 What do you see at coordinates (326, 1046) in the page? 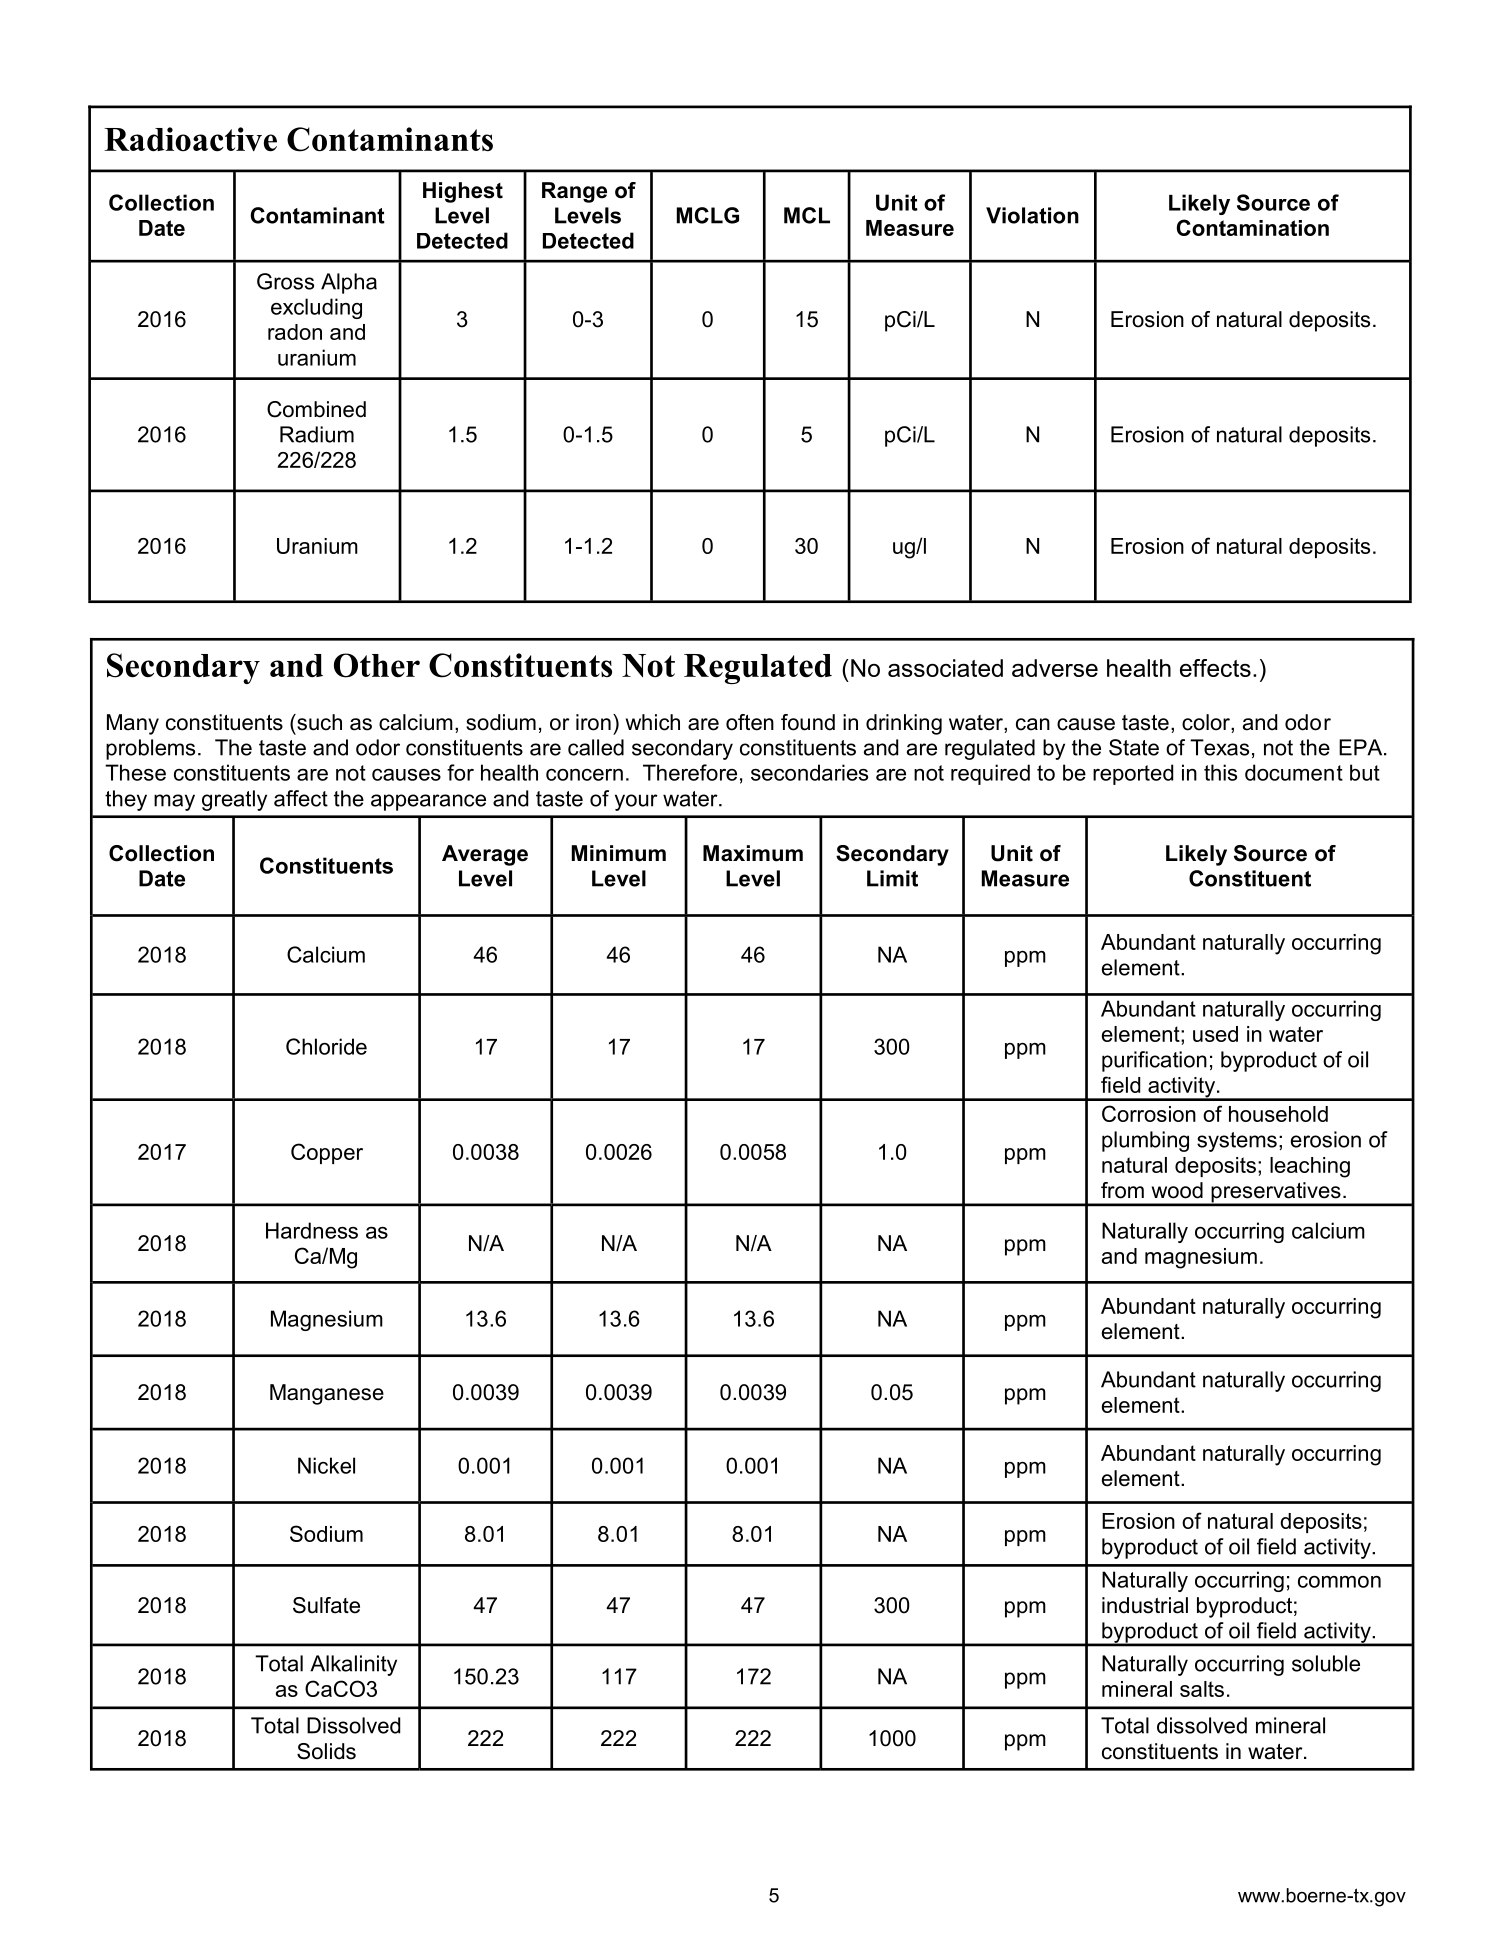
I see `Chloride` at bounding box center [326, 1046].
